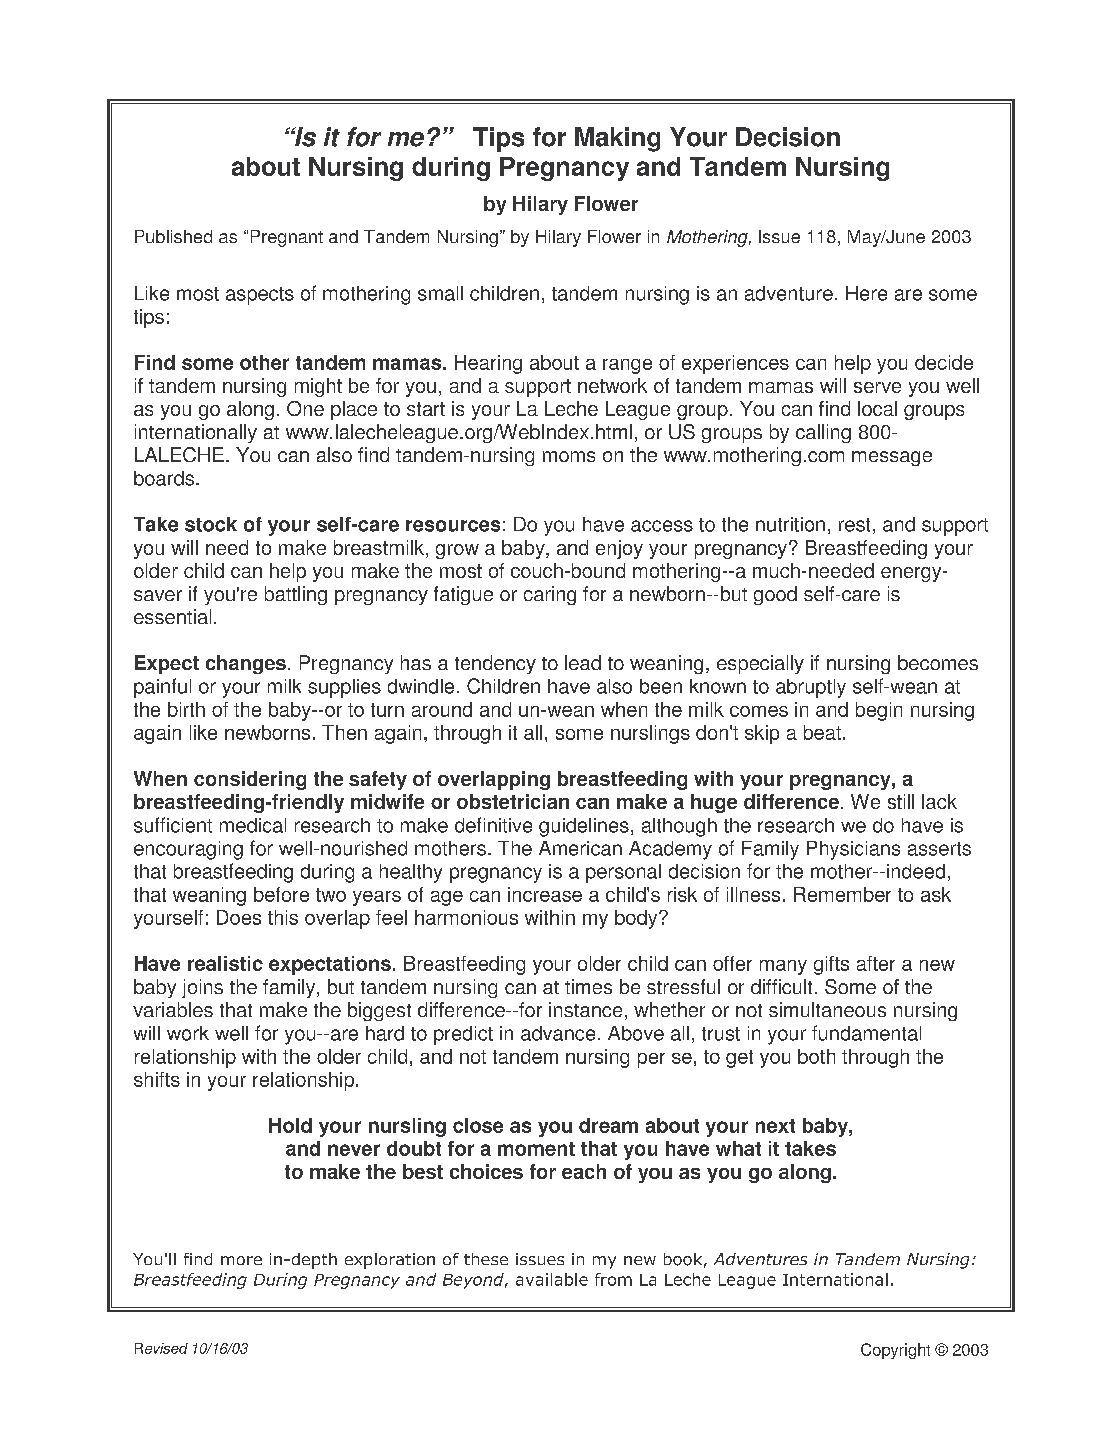 The height and width of the screenshot is (1448, 1119). What do you see at coordinates (250, 780) in the screenshot?
I see `considering` at bounding box center [250, 780].
